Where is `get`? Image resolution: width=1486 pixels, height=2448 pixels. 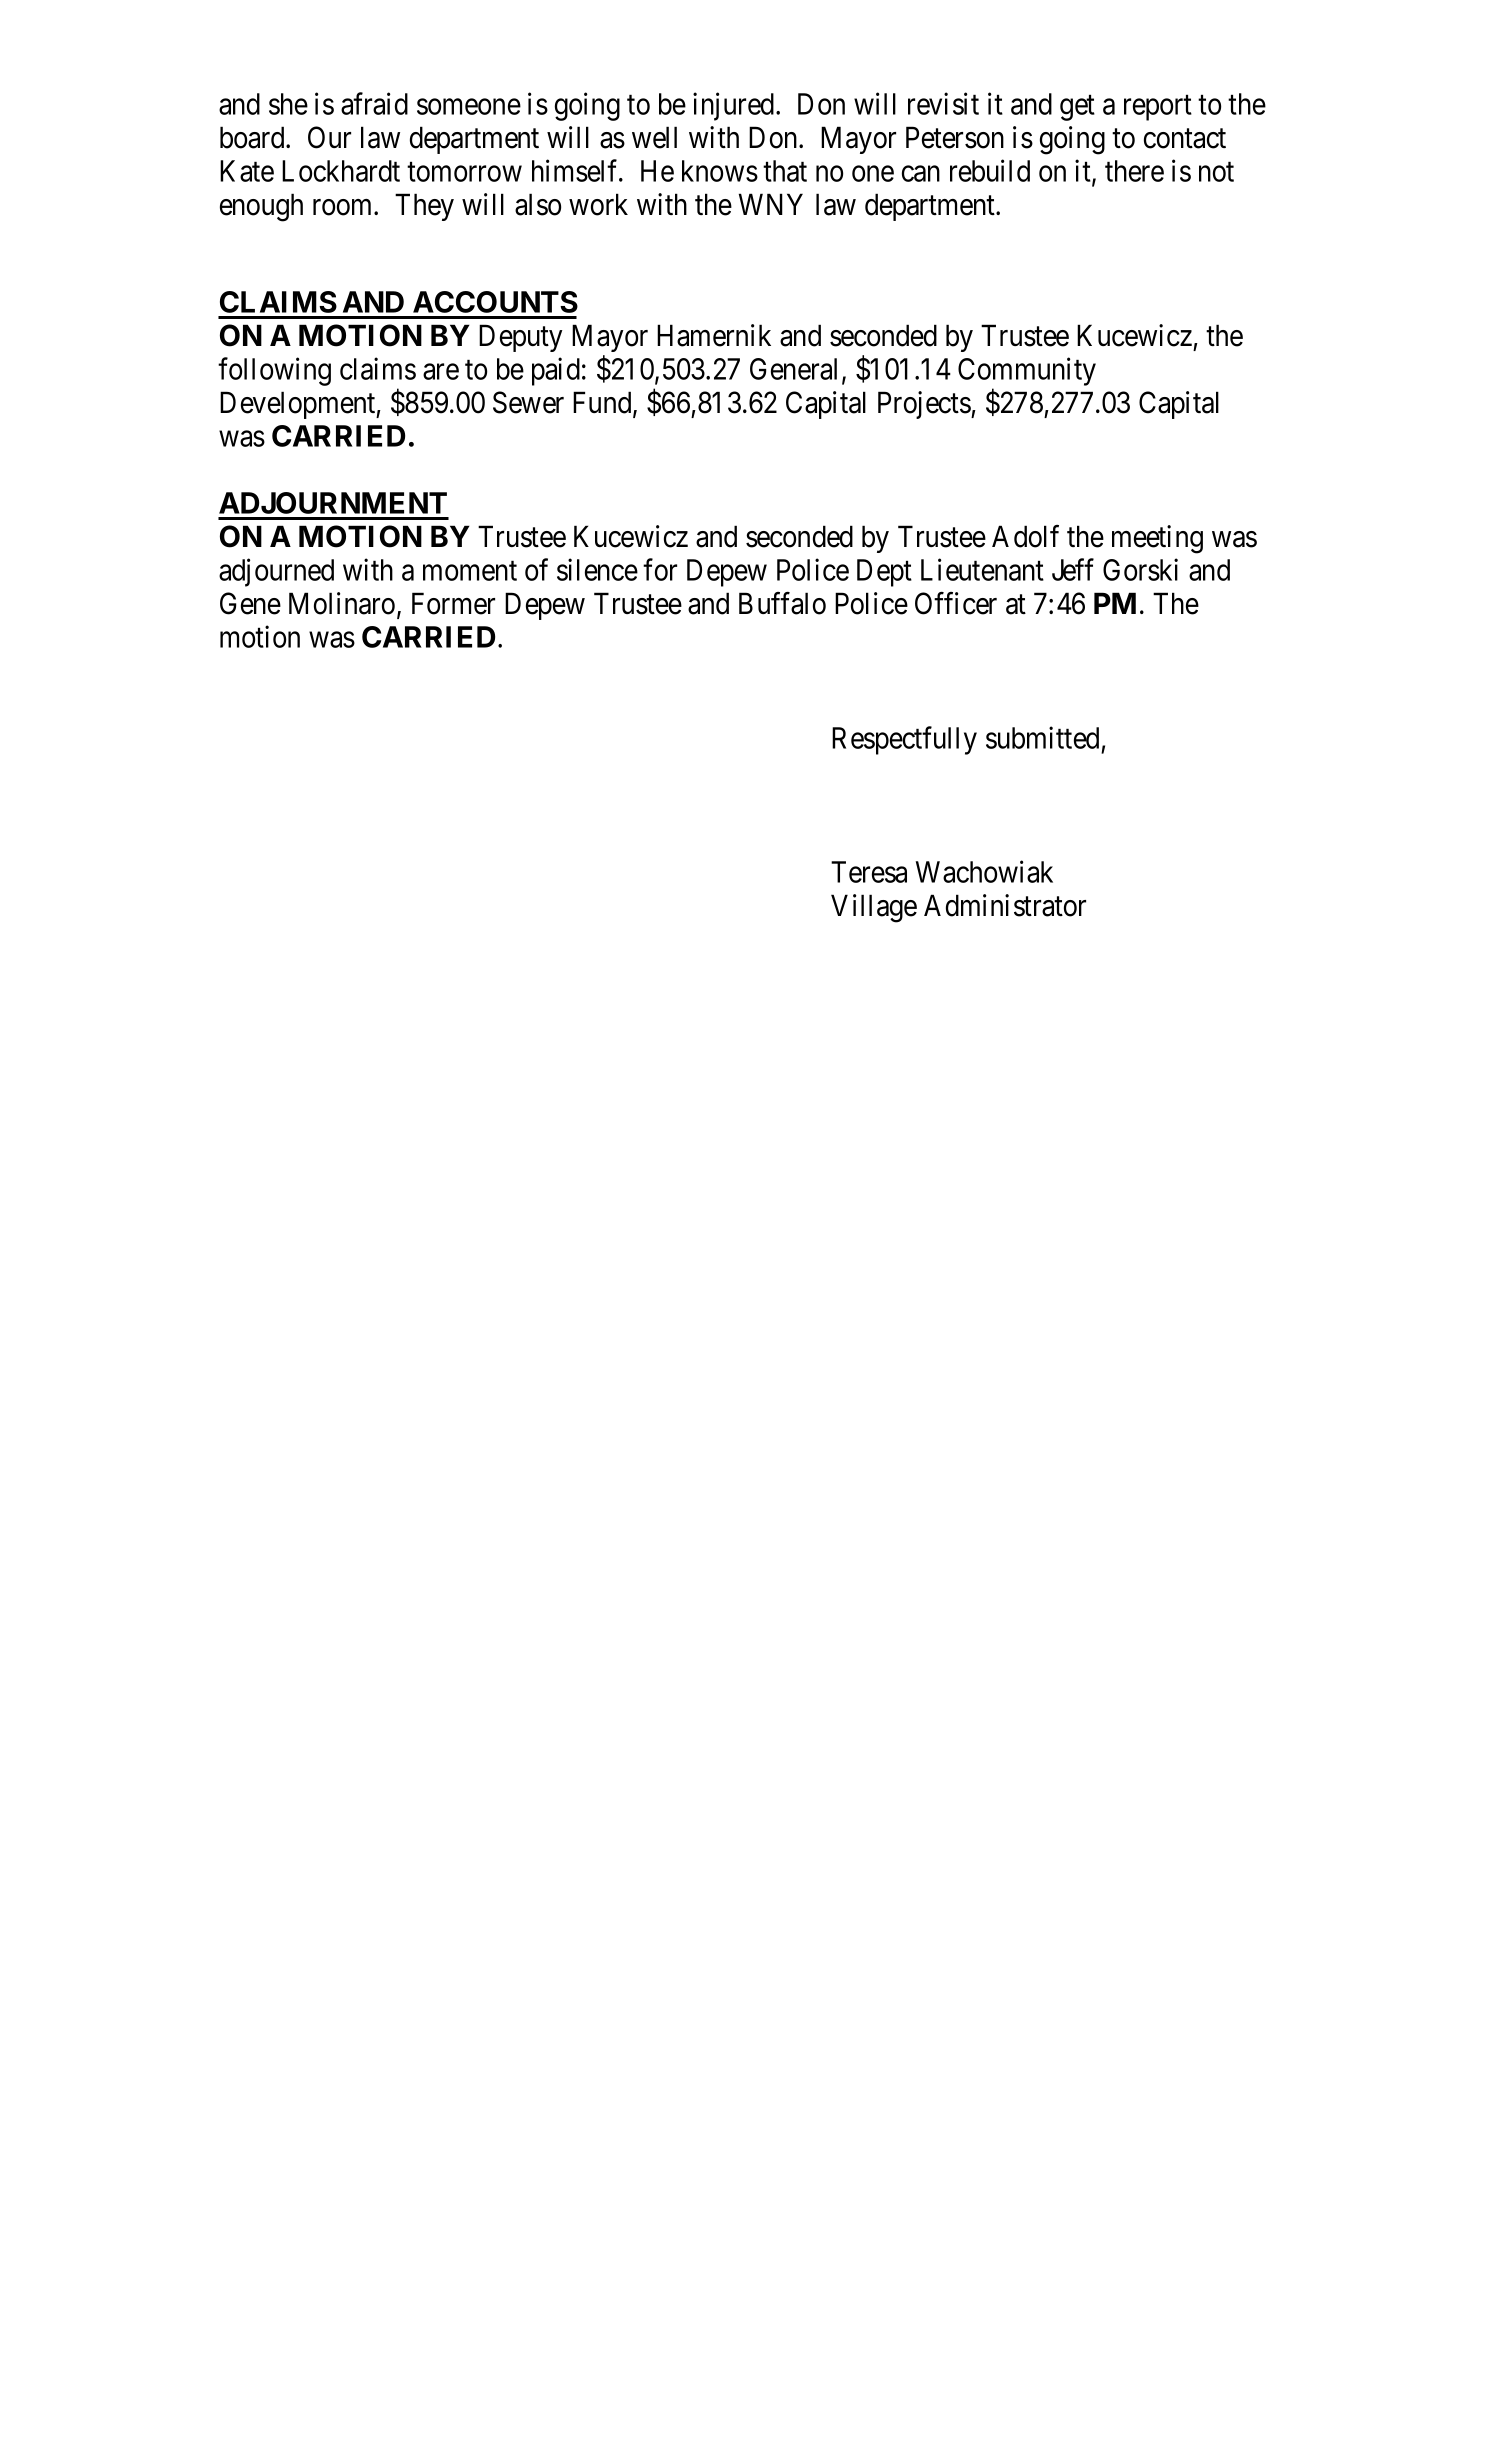 get is located at coordinates (1077, 108).
